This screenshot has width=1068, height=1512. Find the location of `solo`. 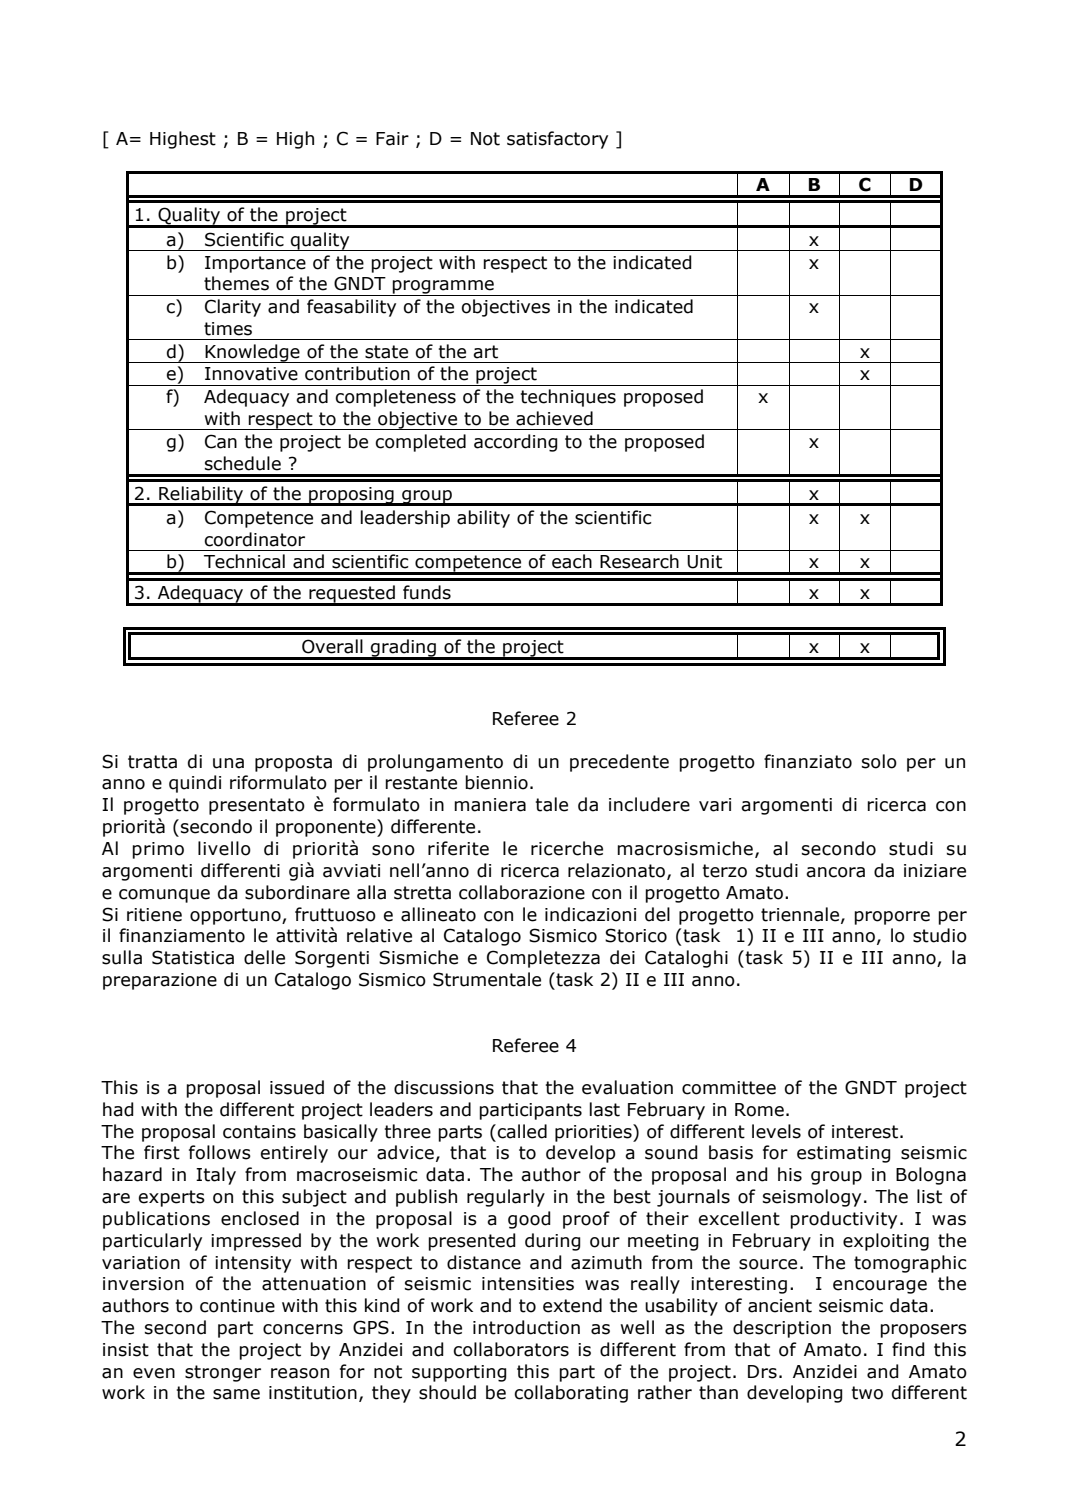

solo is located at coordinates (879, 761).
